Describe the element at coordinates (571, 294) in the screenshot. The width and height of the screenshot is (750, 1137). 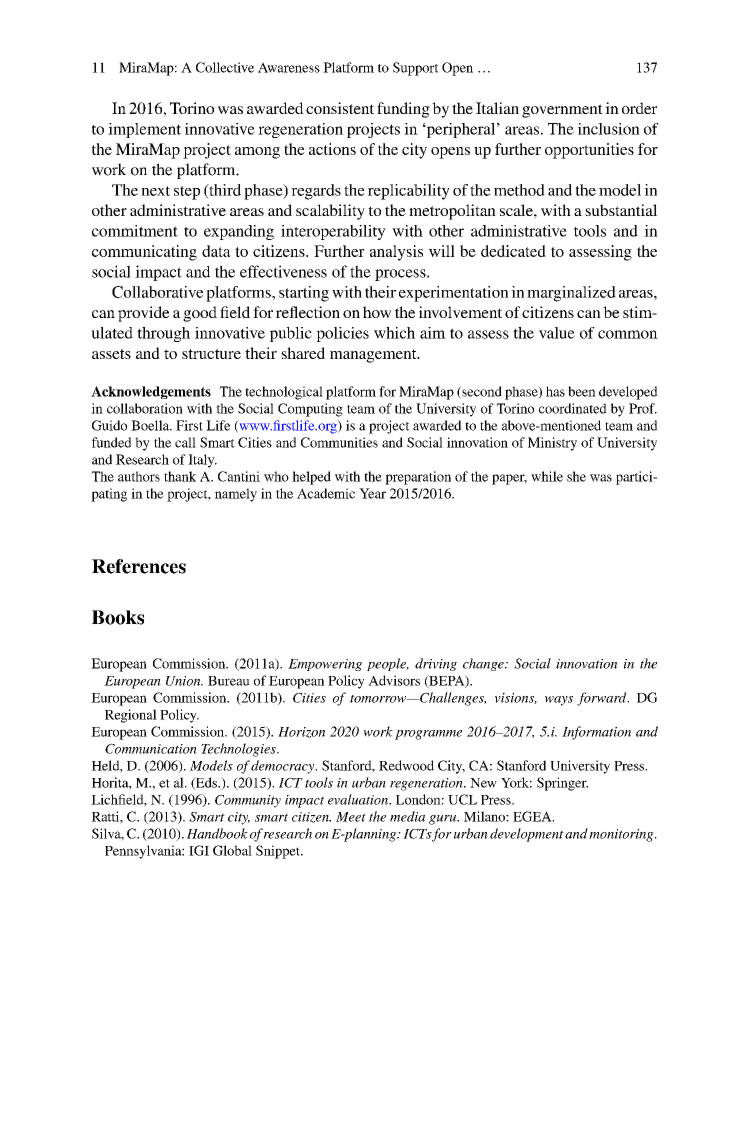
I see `marginalized` at that location.
